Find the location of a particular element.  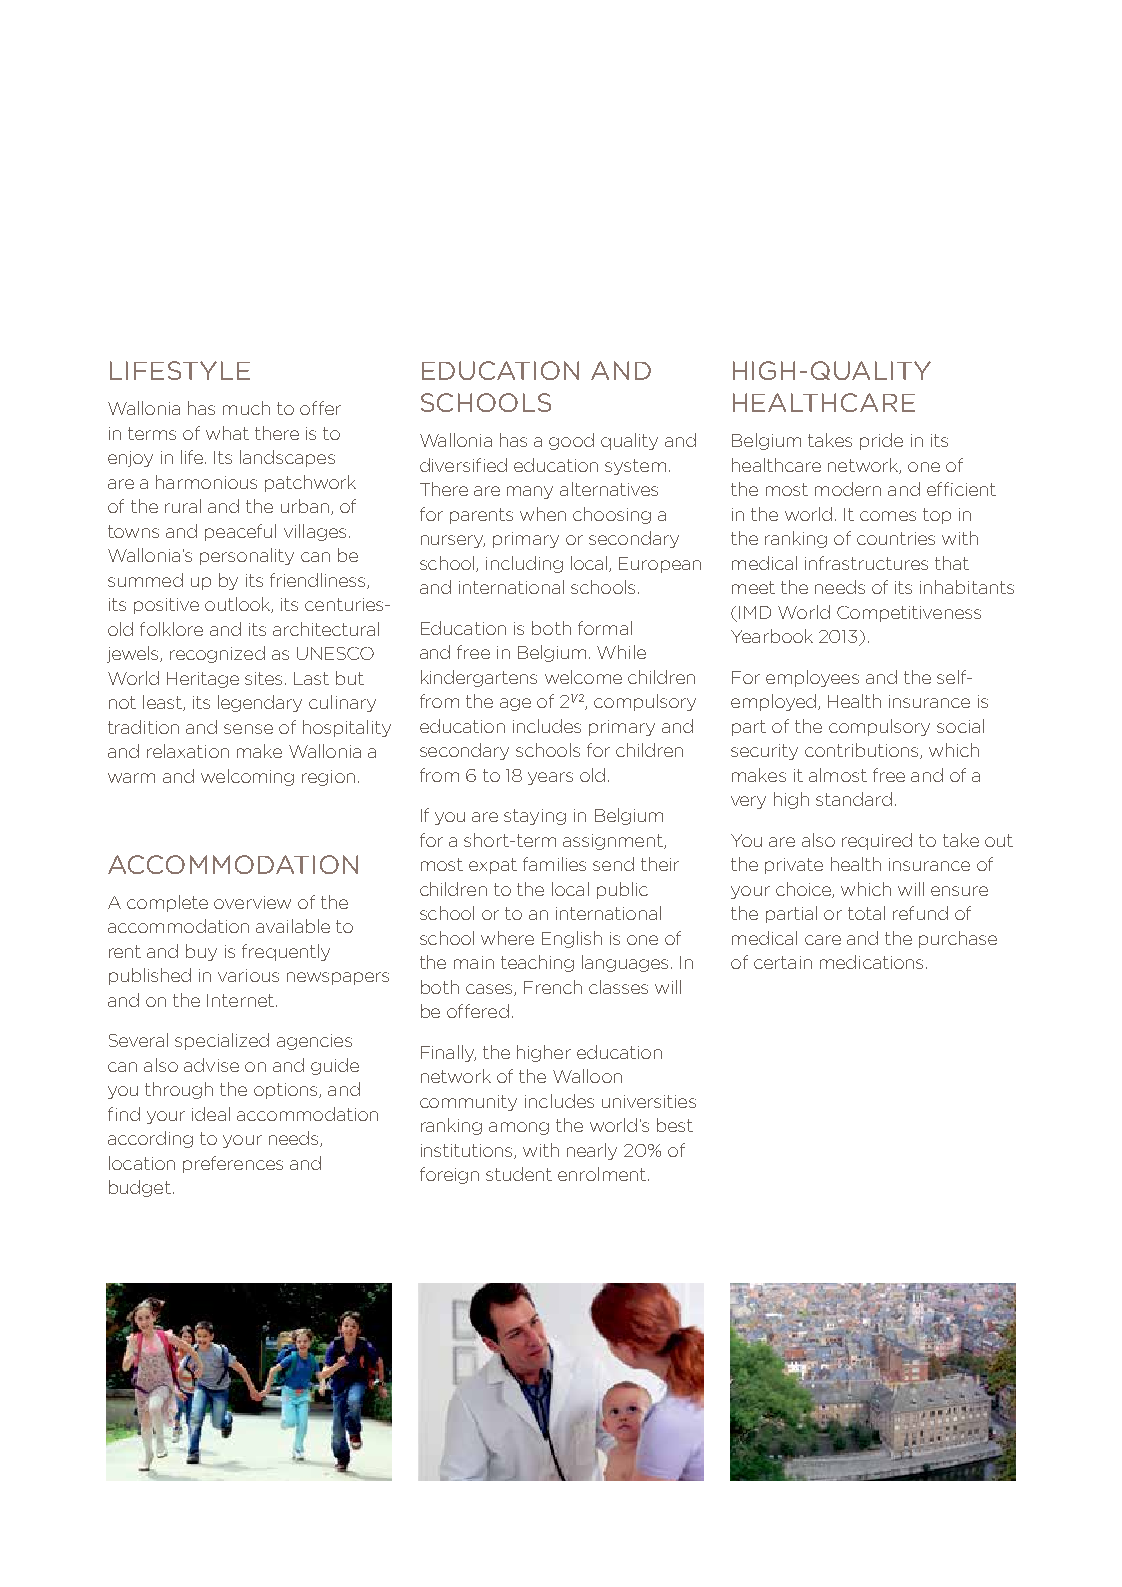

positive is located at coordinates (166, 606).
